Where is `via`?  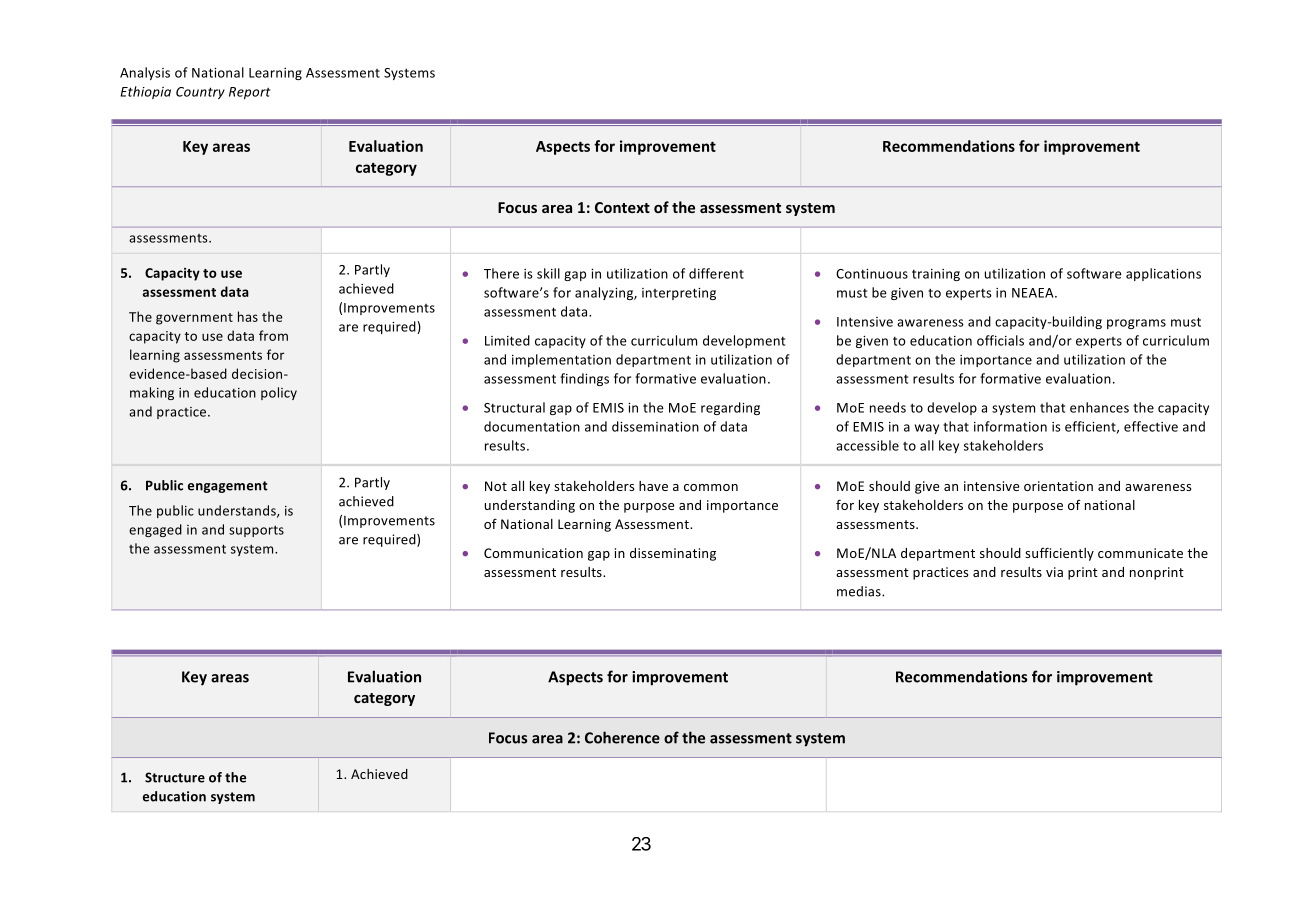 via is located at coordinates (1054, 572).
